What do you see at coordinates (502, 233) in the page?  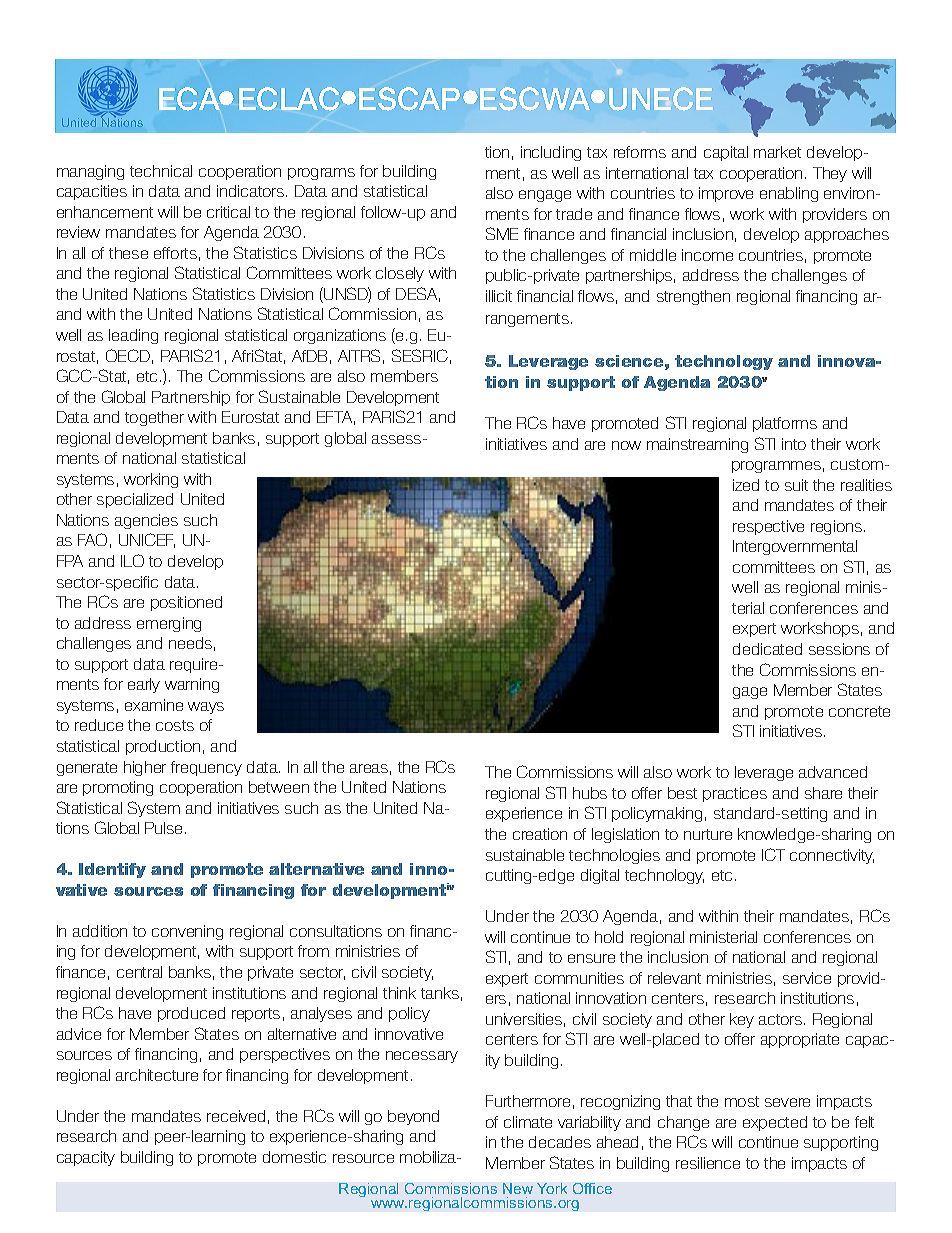 I see `SME` at bounding box center [502, 233].
